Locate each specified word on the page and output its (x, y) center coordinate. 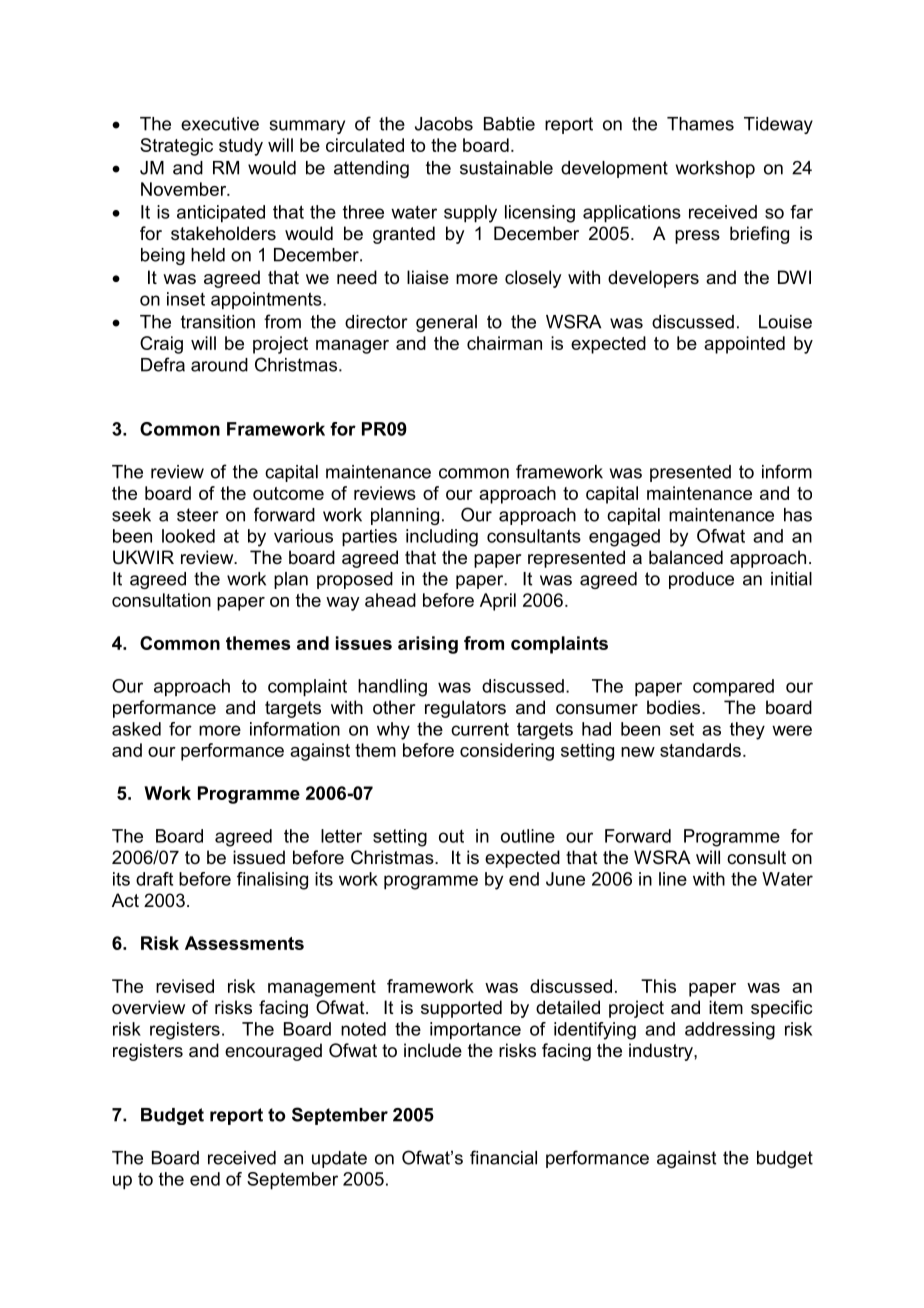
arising (428, 645)
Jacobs (444, 124)
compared (733, 688)
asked (136, 729)
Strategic (176, 147)
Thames (700, 124)
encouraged (273, 1052)
